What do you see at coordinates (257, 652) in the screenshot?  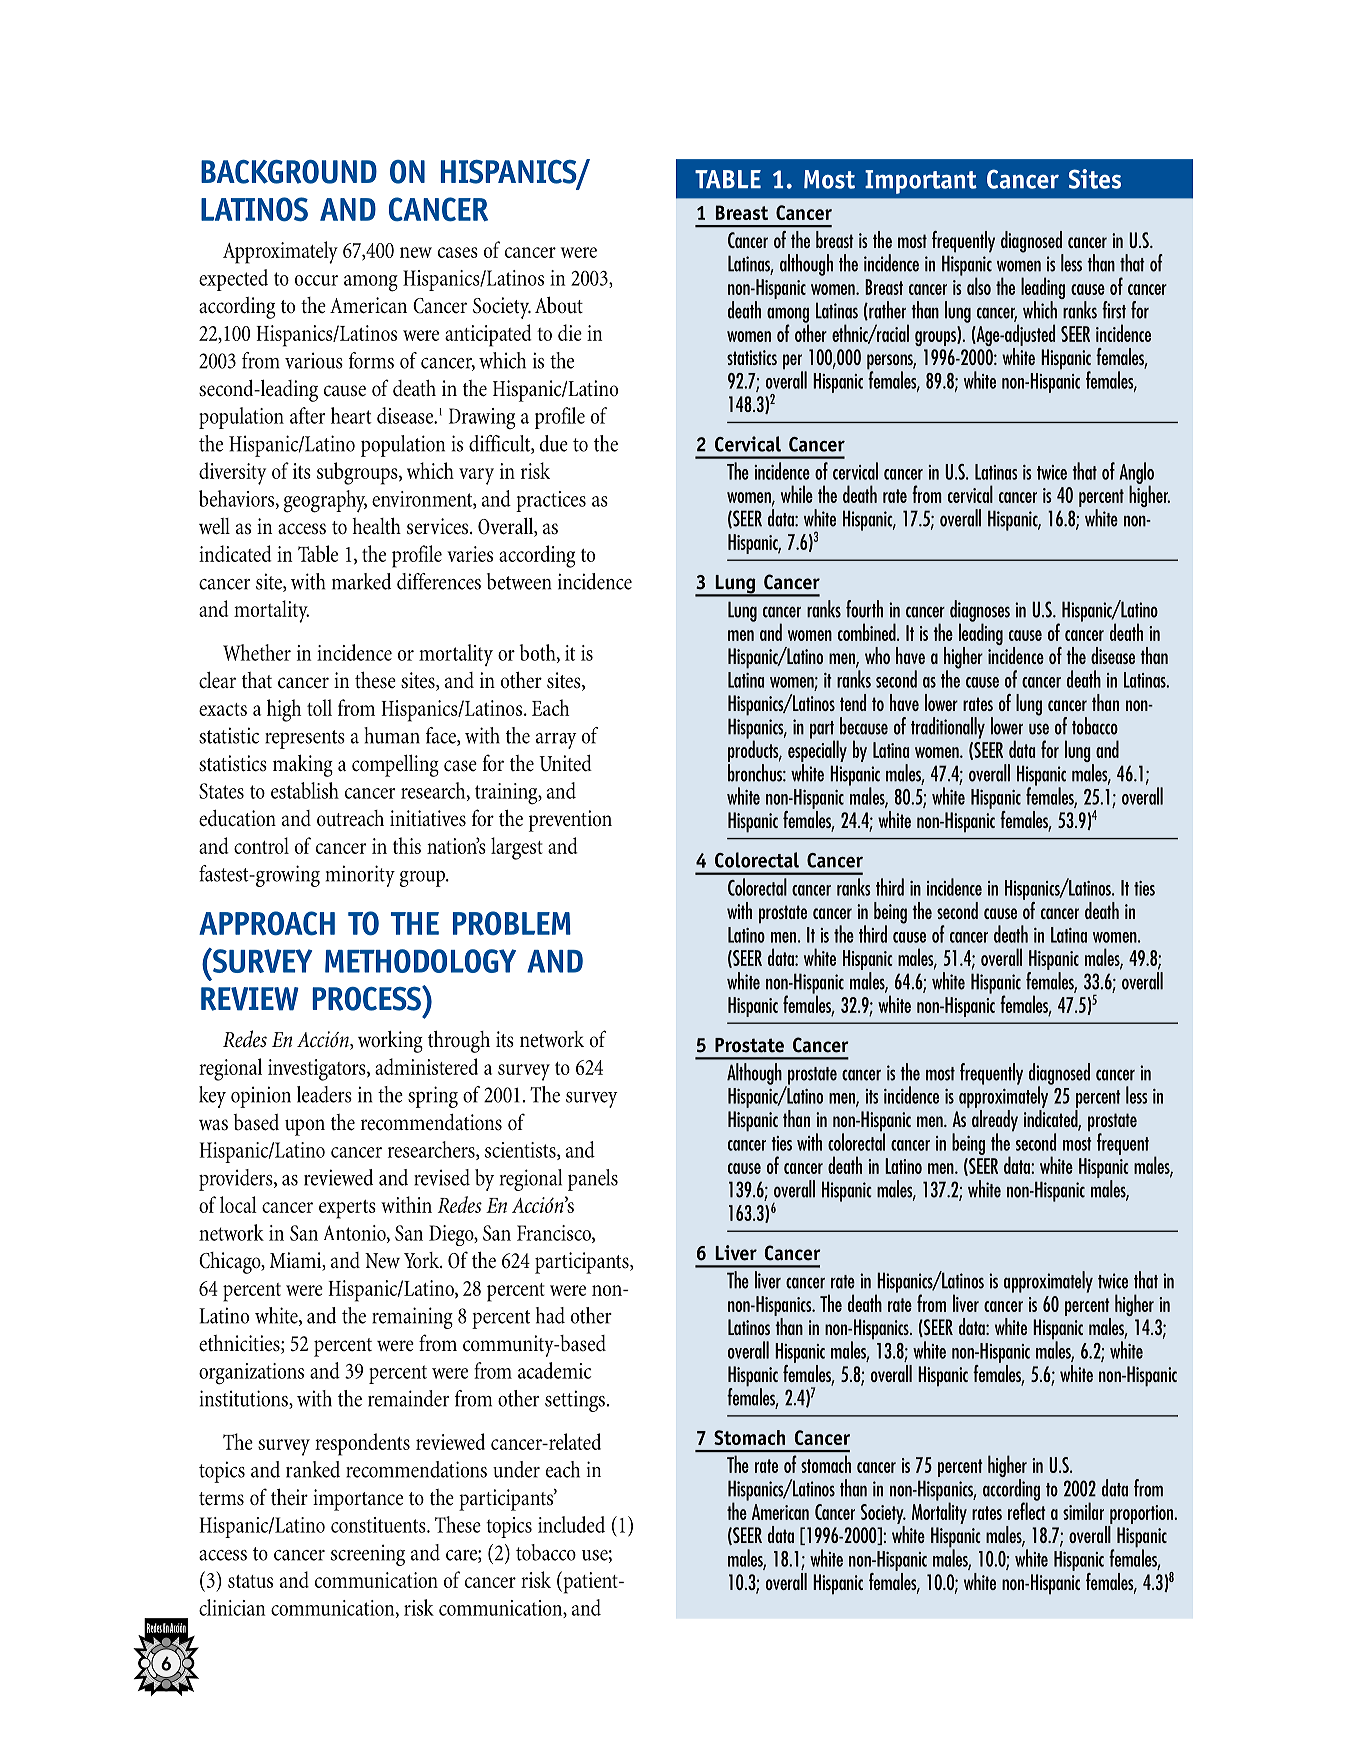 I see `Whether` at bounding box center [257, 652].
